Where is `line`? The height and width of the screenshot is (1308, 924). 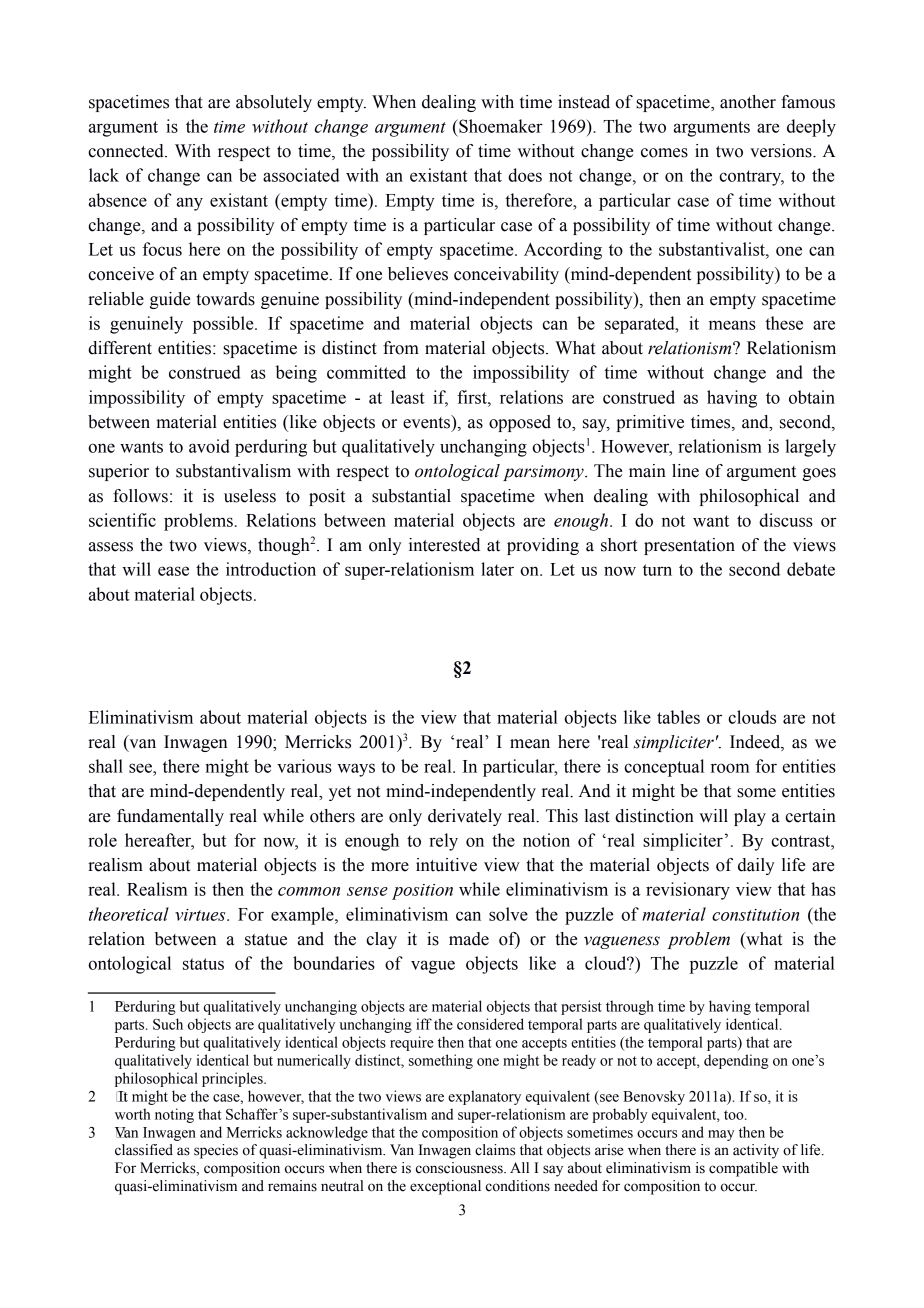
line is located at coordinates (685, 471).
